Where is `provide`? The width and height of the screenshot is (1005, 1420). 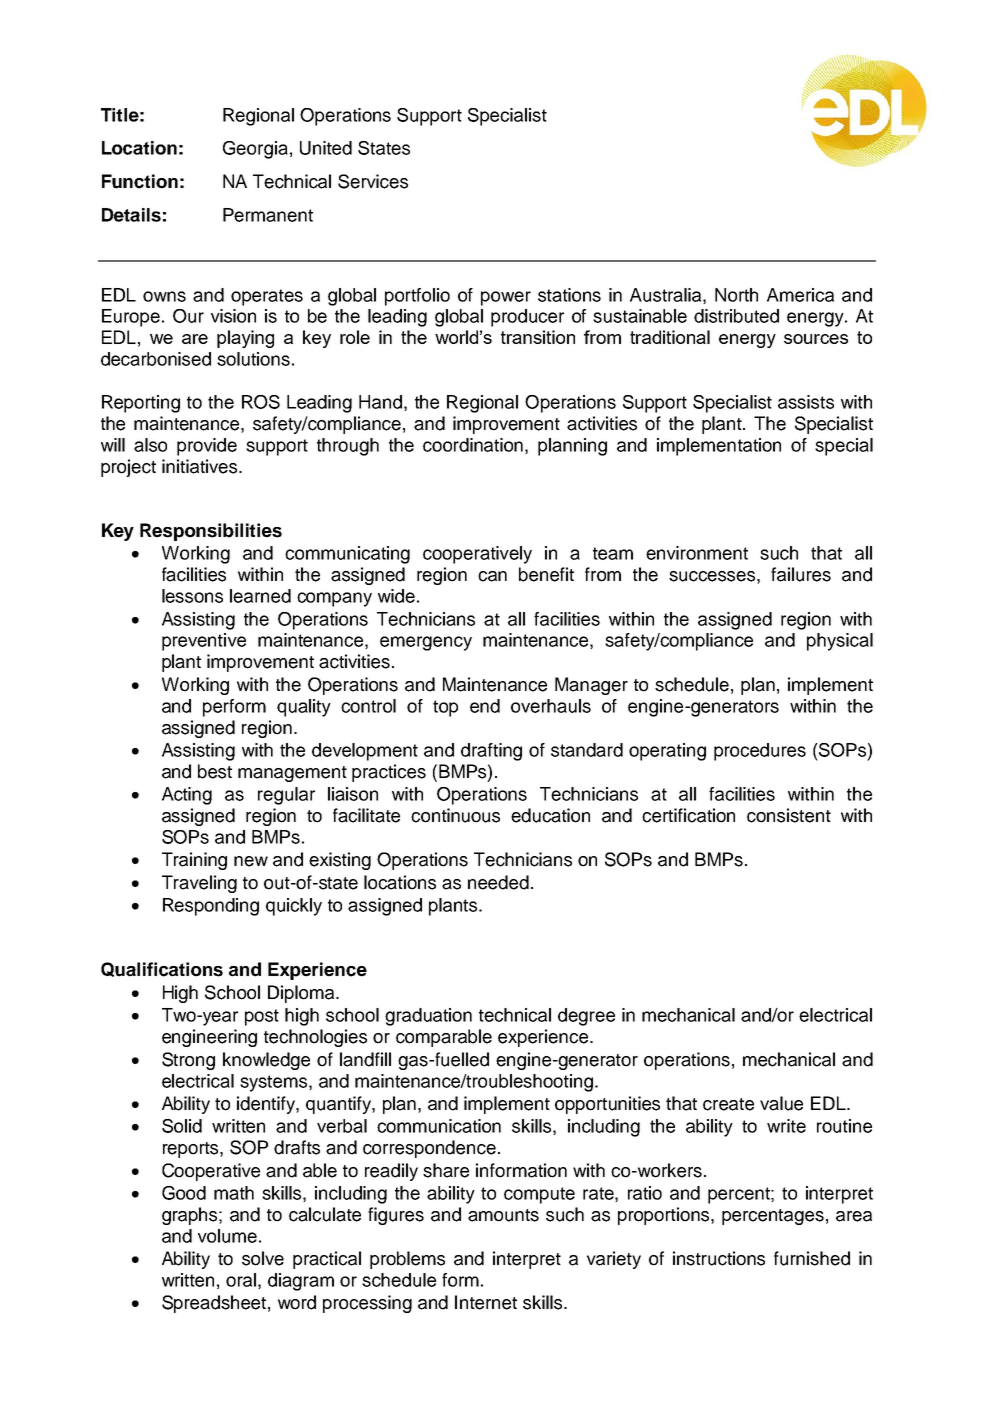
provide is located at coordinates (207, 447).
